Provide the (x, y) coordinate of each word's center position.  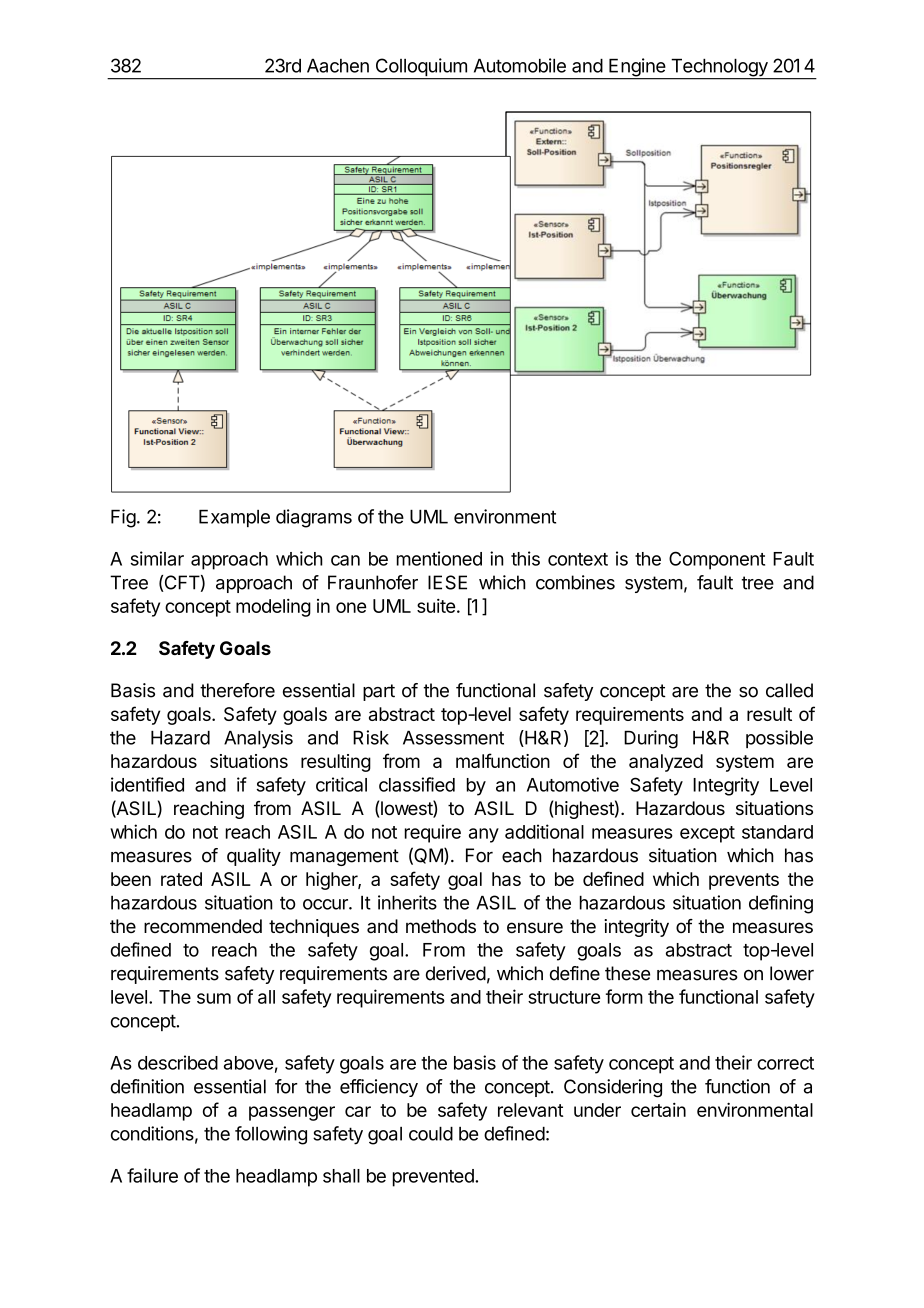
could (431, 1134)
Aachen (338, 66)
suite (436, 606)
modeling (273, 608)
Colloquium (421, 68)
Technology (719, 69)
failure (152, 1175)
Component (717, 560)
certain (658, 1110)
